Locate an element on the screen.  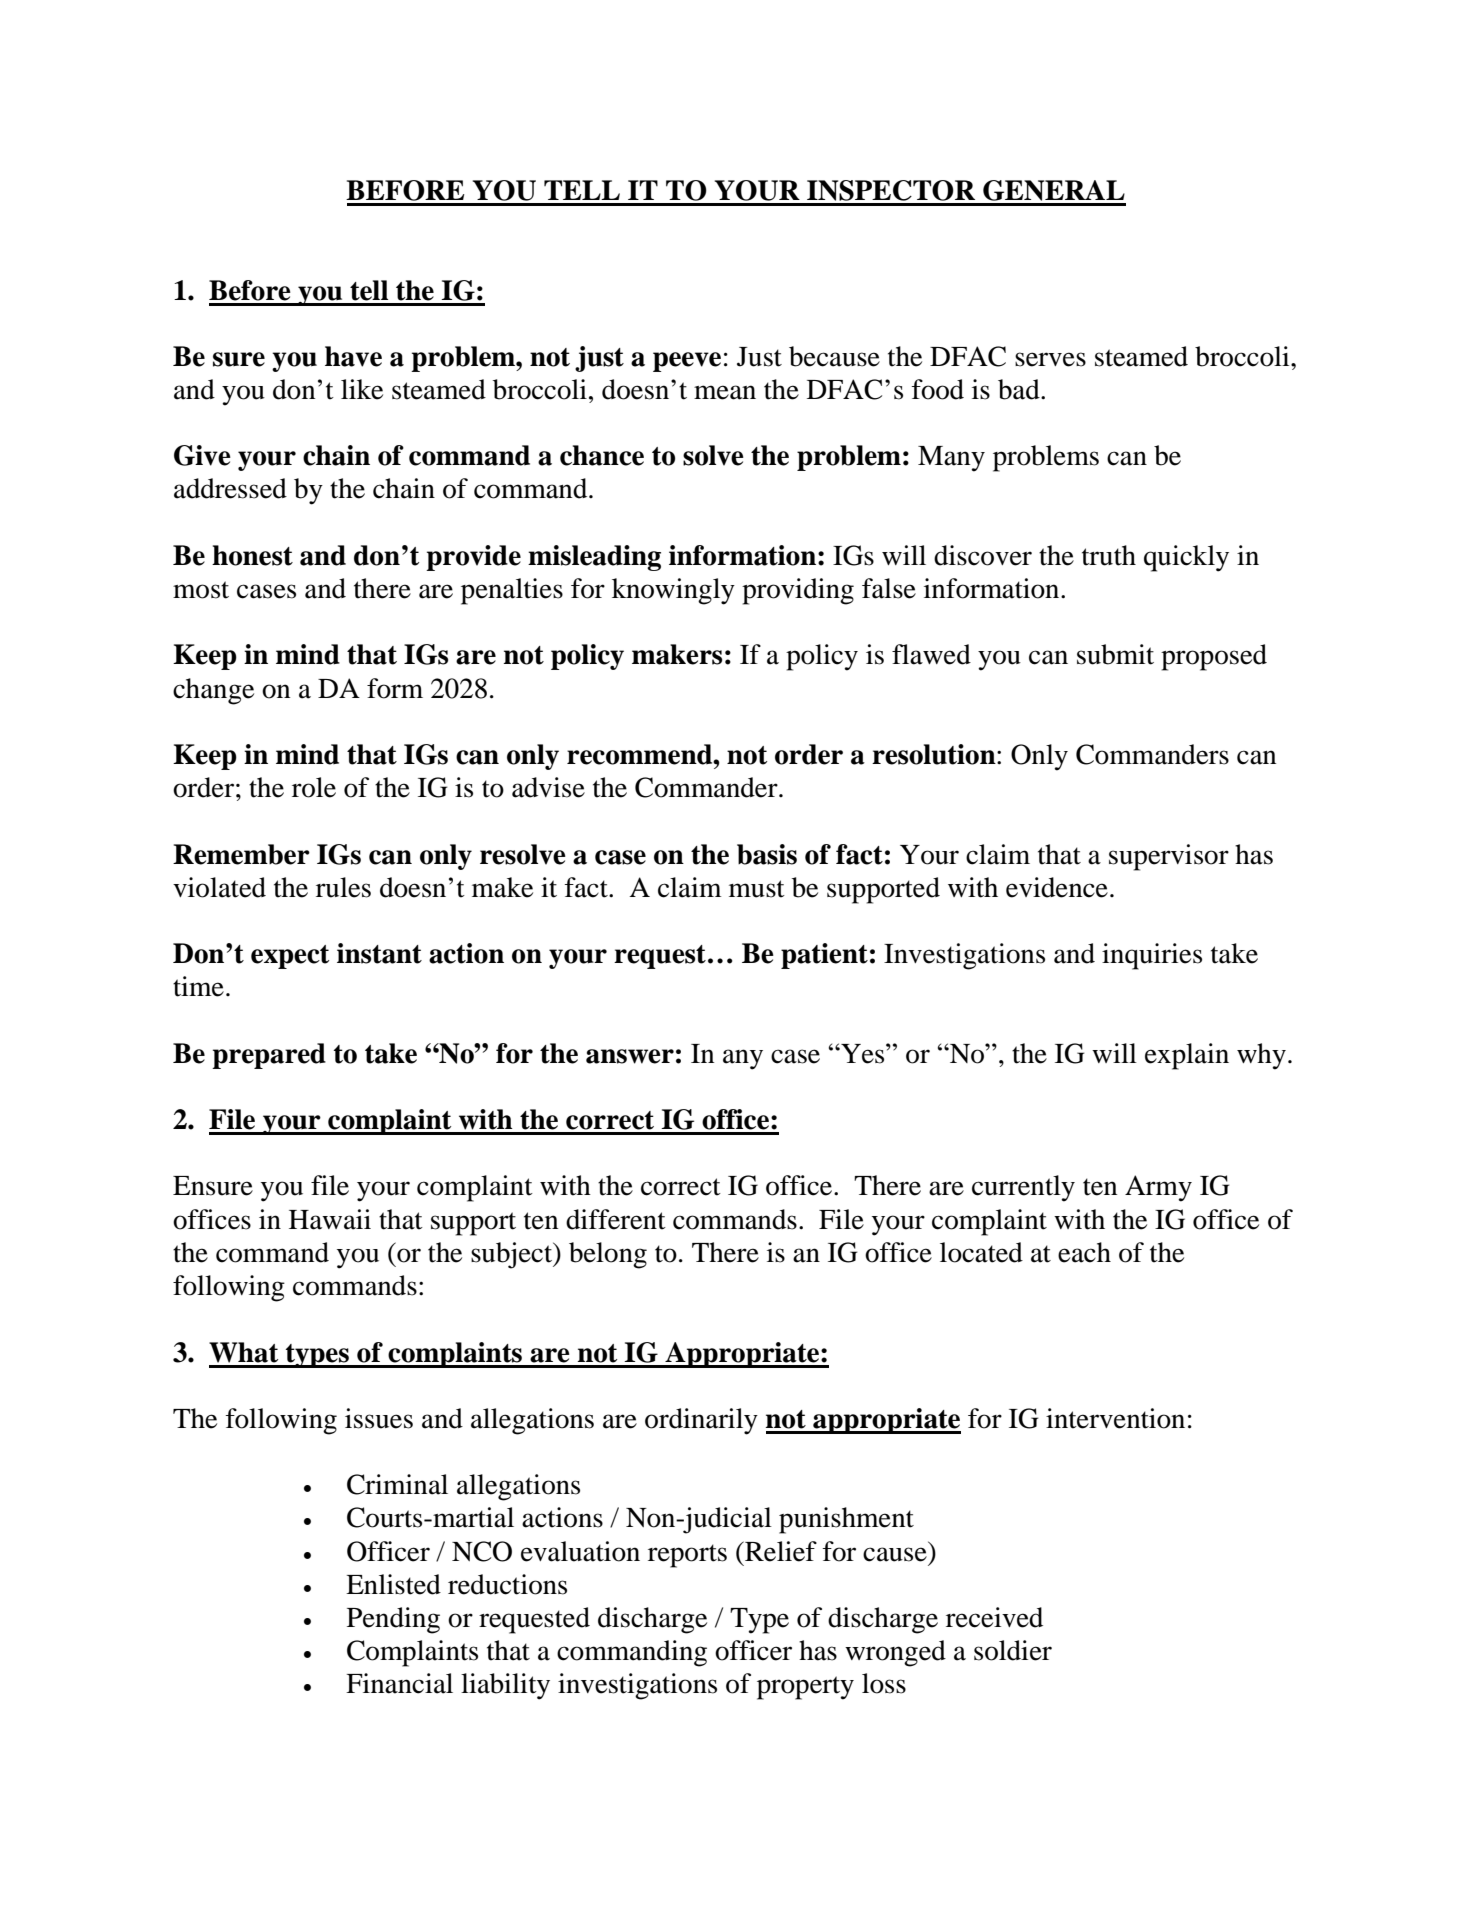
property is located at coordinates (805, 1688).
